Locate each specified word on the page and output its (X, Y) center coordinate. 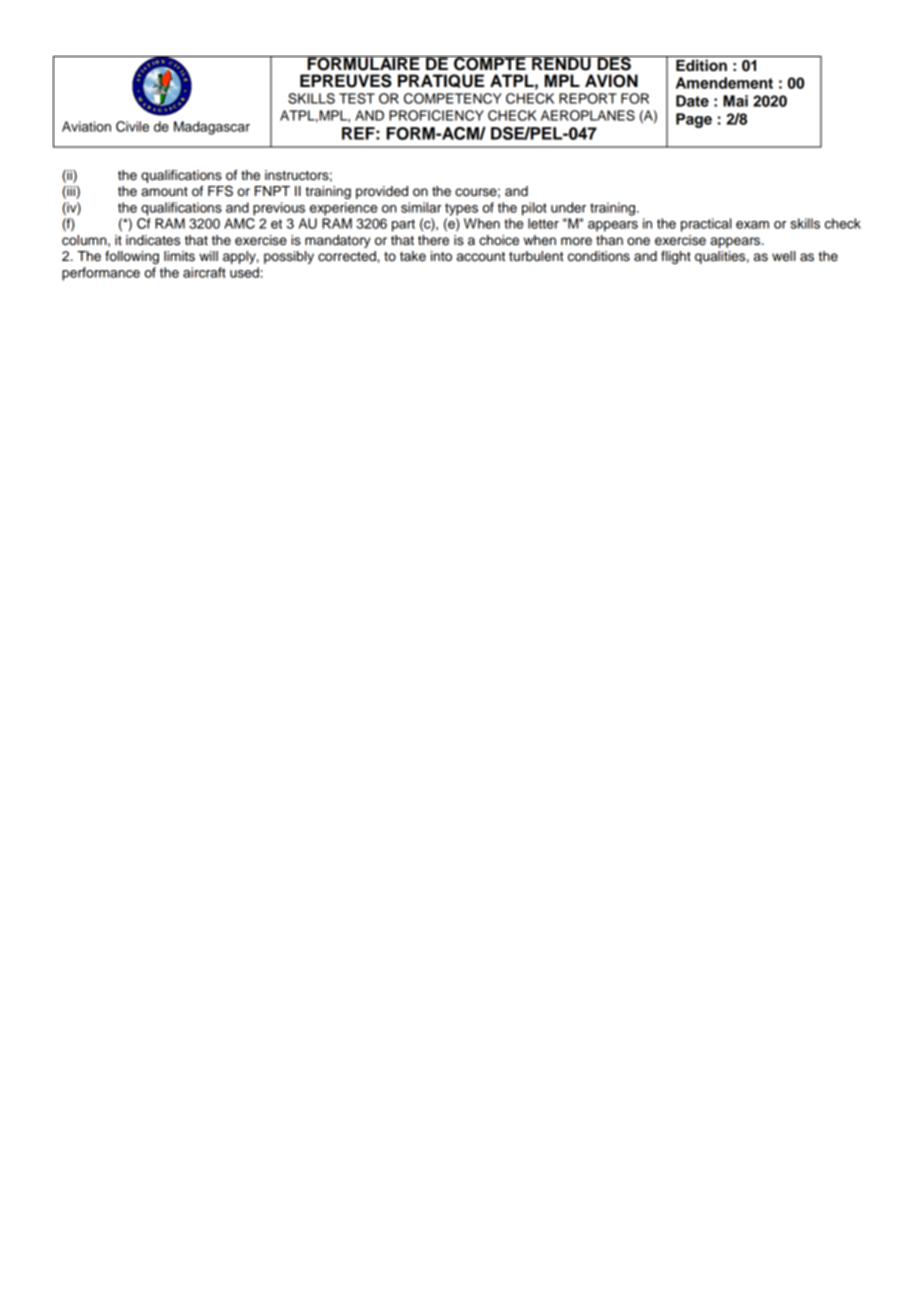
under (568, 207)
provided (382, 192)
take (413, 256)
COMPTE (490, 63)
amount (164, 192)
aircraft (204, 272)
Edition (701, 65)
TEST (357, 98)
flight (676, 257)
